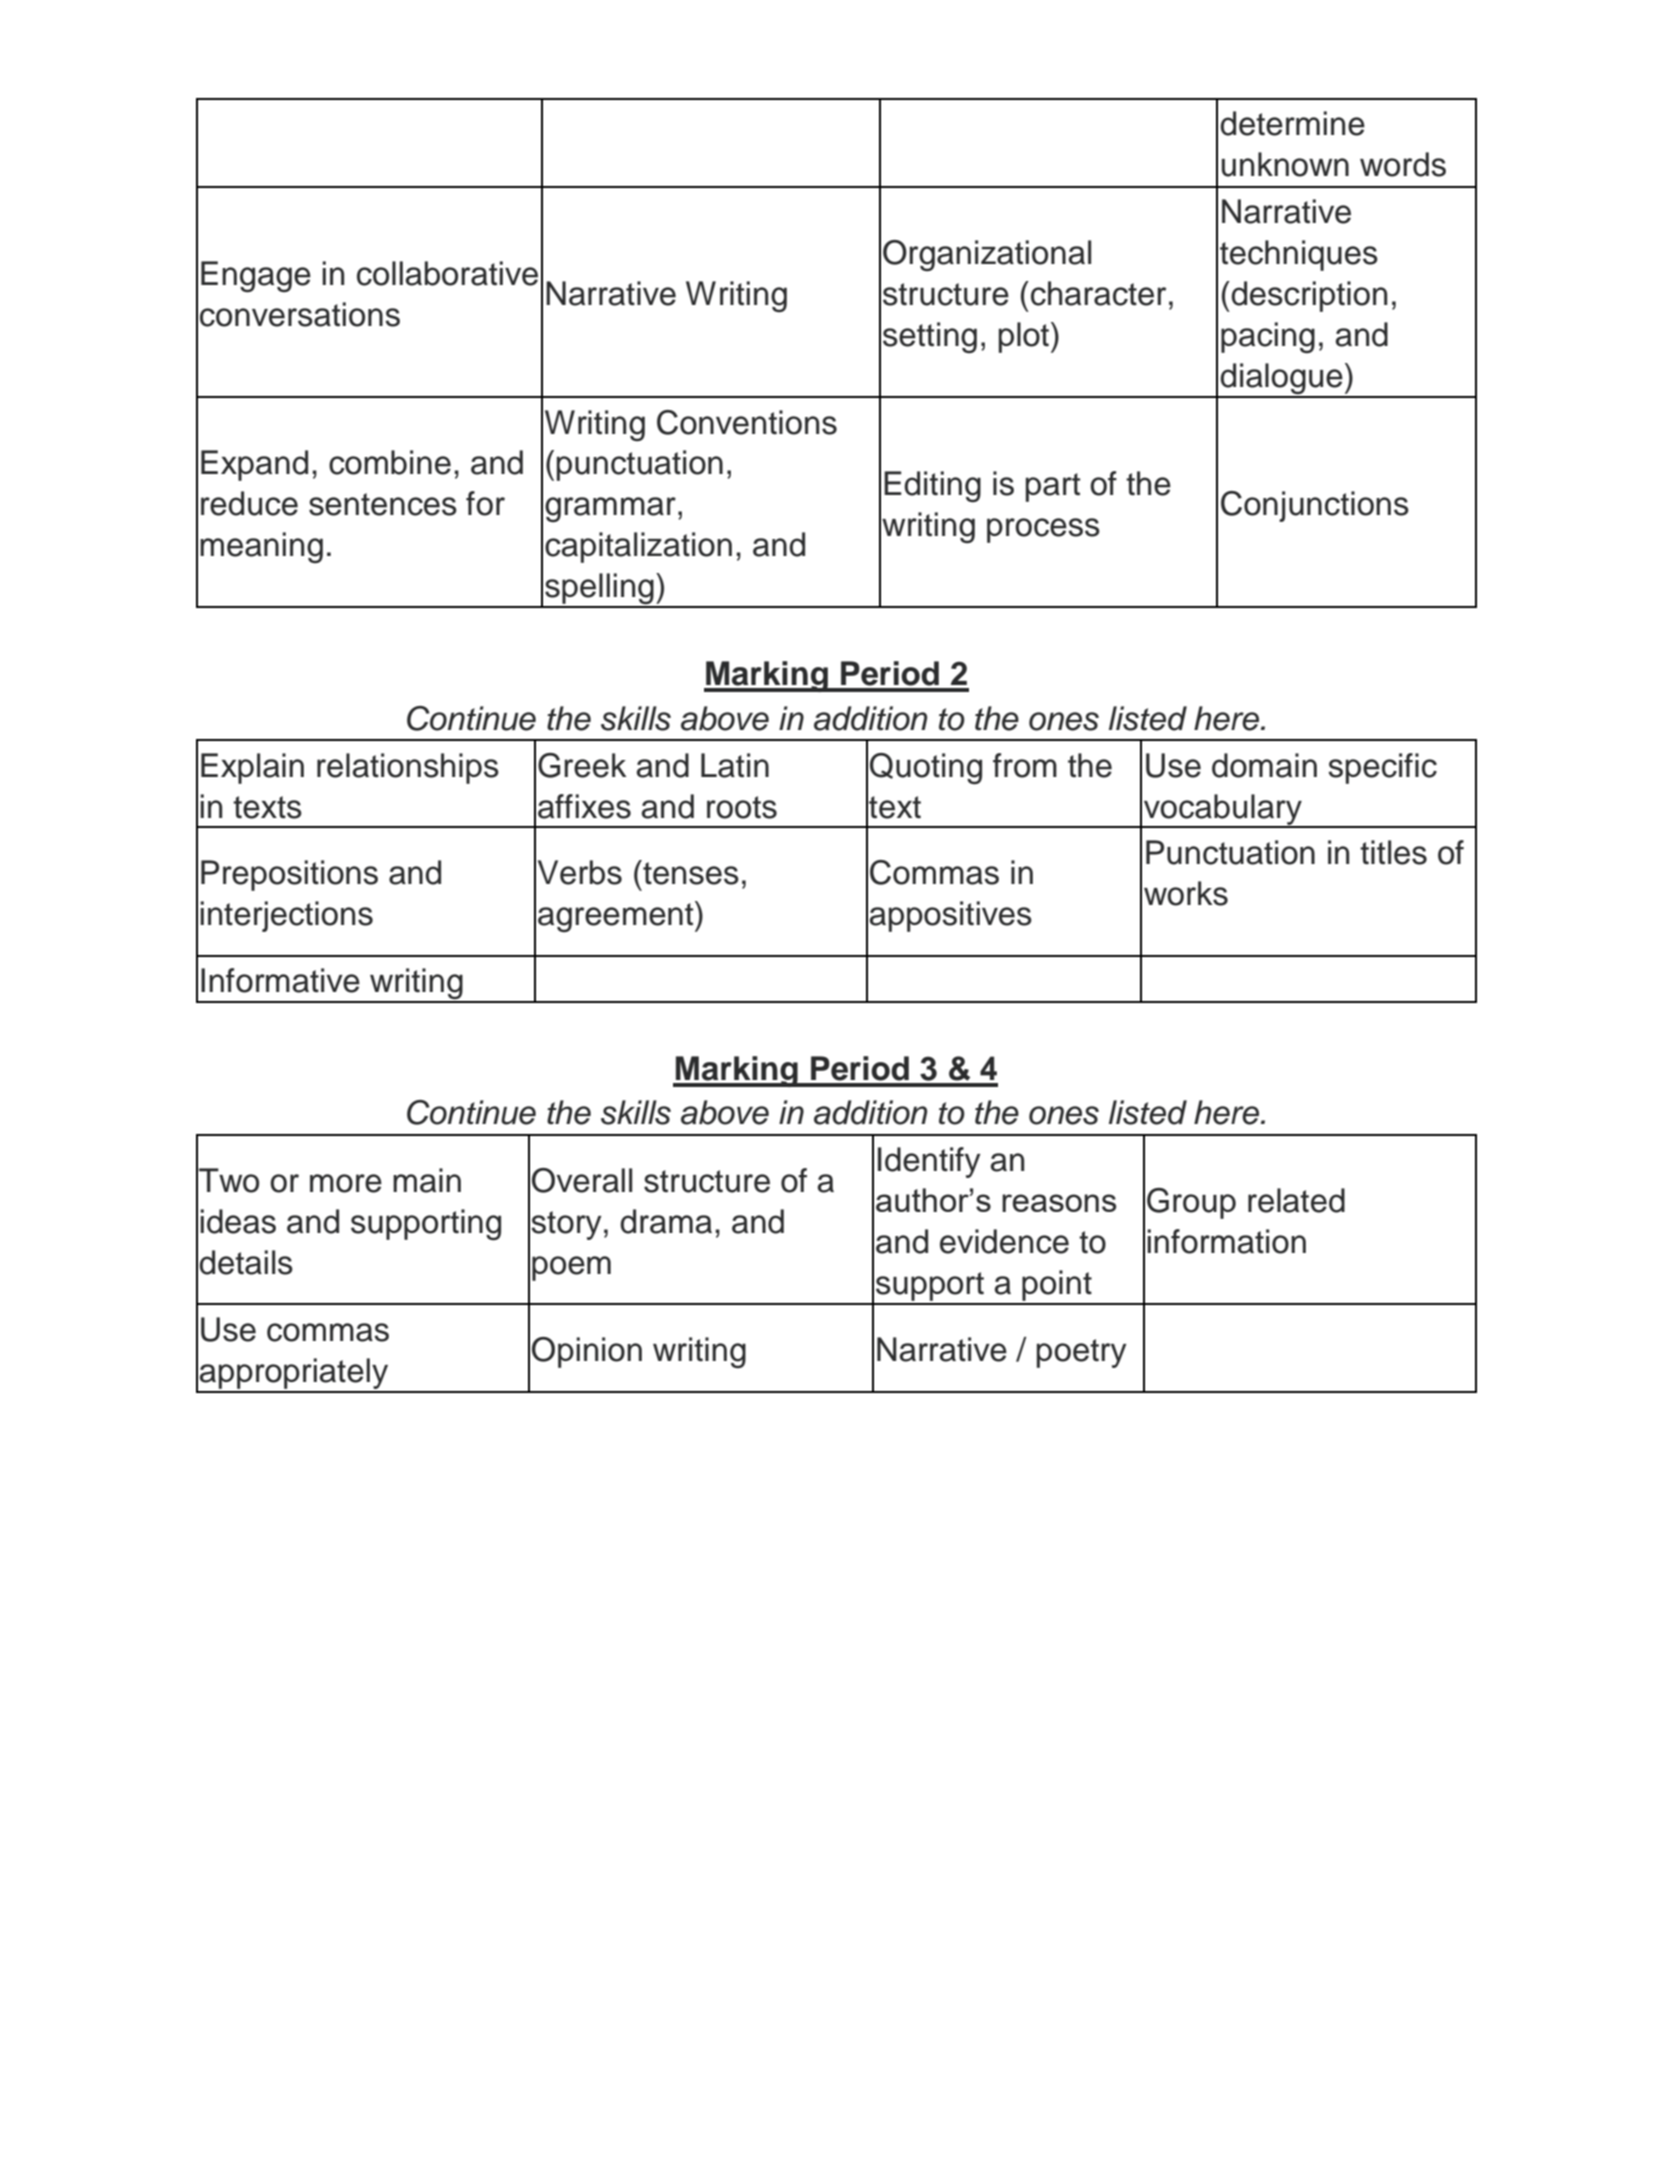 The width and height of the image is (1672, 2164). What do you see at coordinates (1186, 893) in the image?
I see `works` at bounding box center [1186, 893].
